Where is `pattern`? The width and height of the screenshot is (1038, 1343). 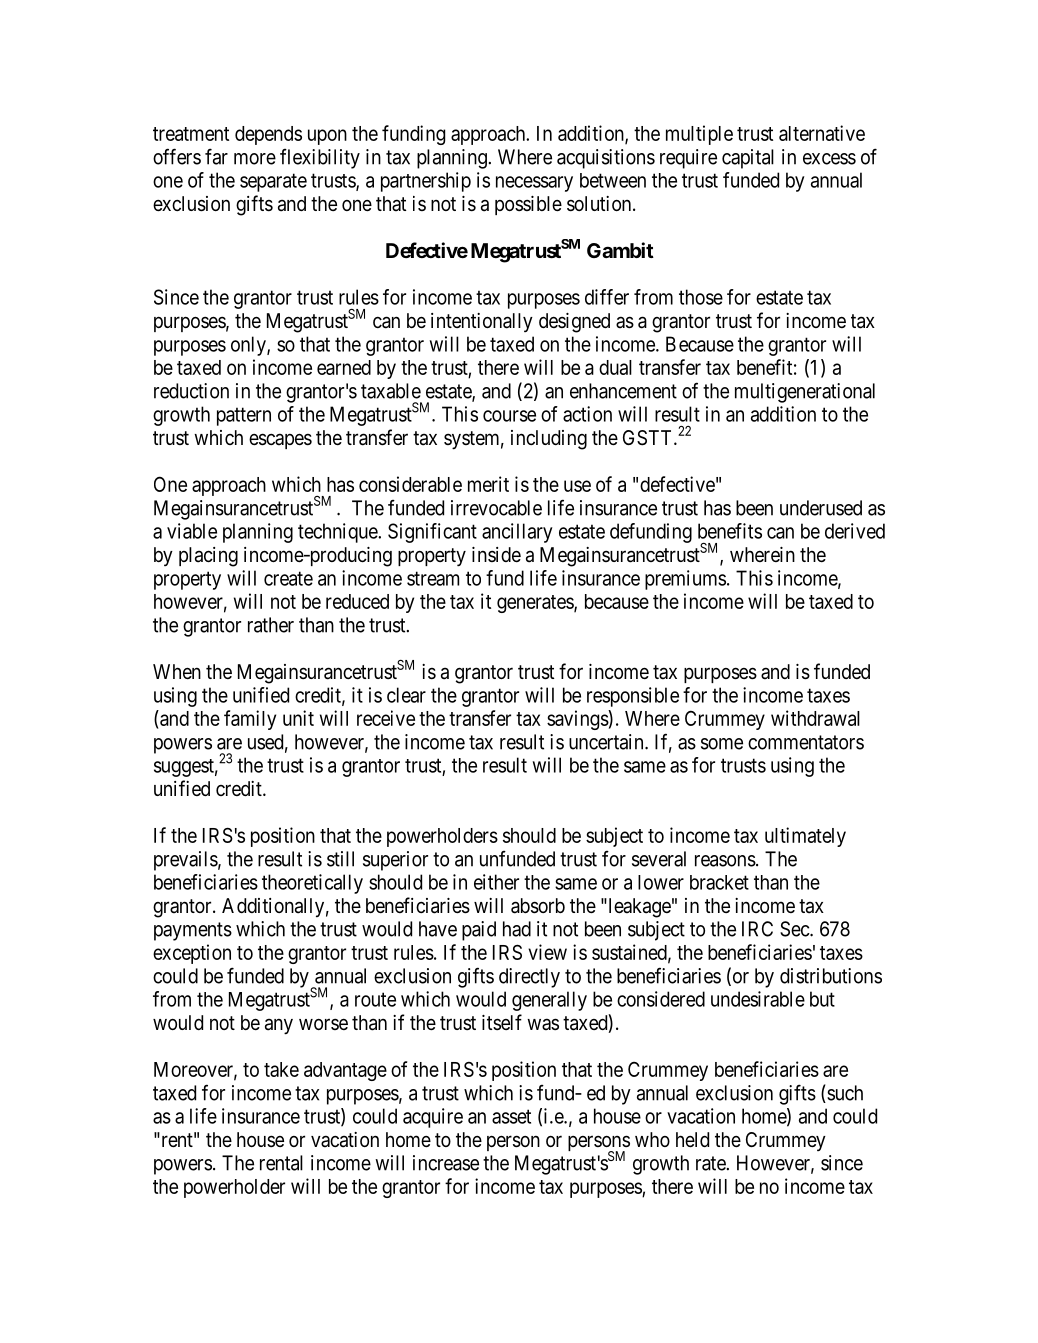 pattern is located at coordinates (244, 416).
